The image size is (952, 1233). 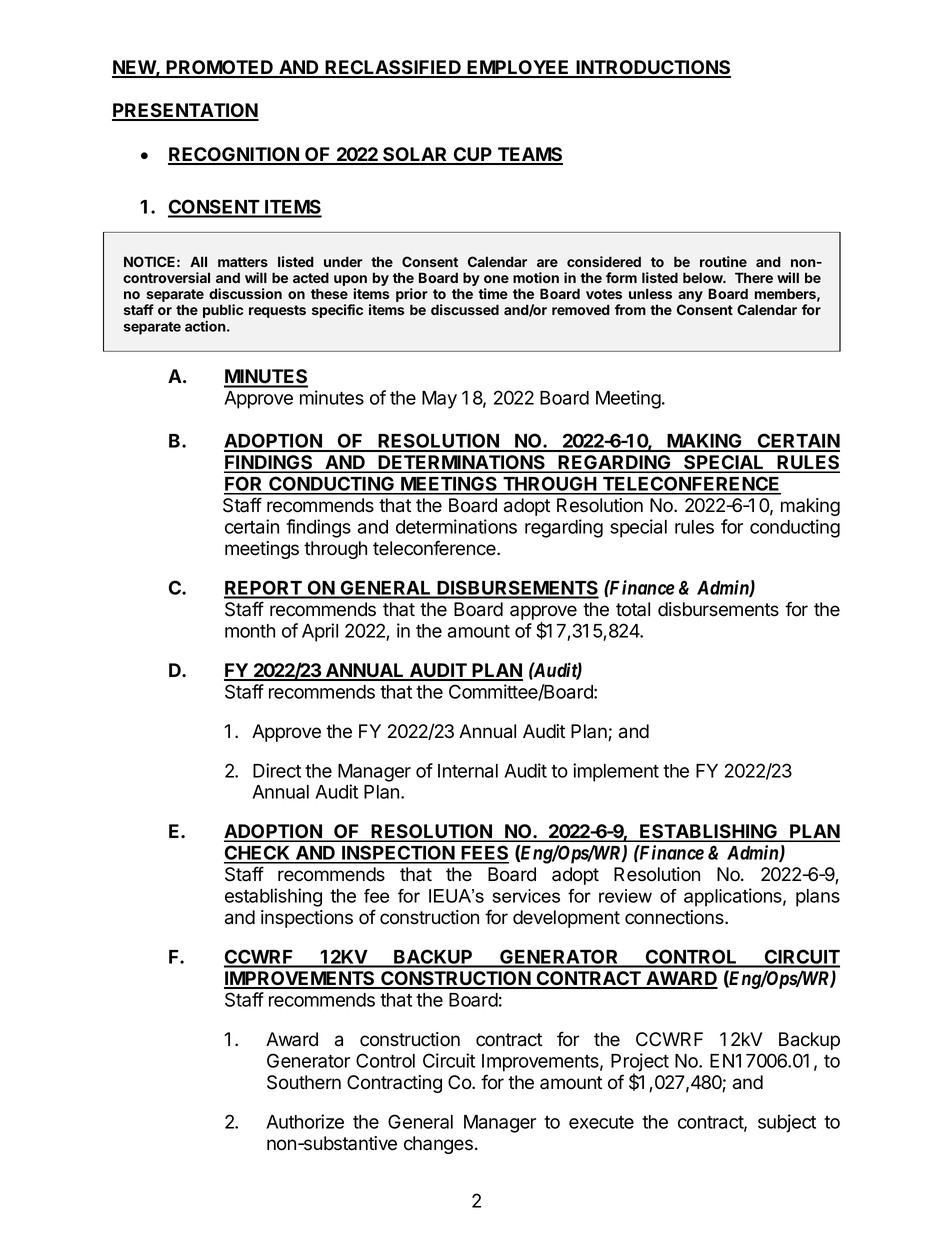 I want to click on total, so click(x=633, y=609).
